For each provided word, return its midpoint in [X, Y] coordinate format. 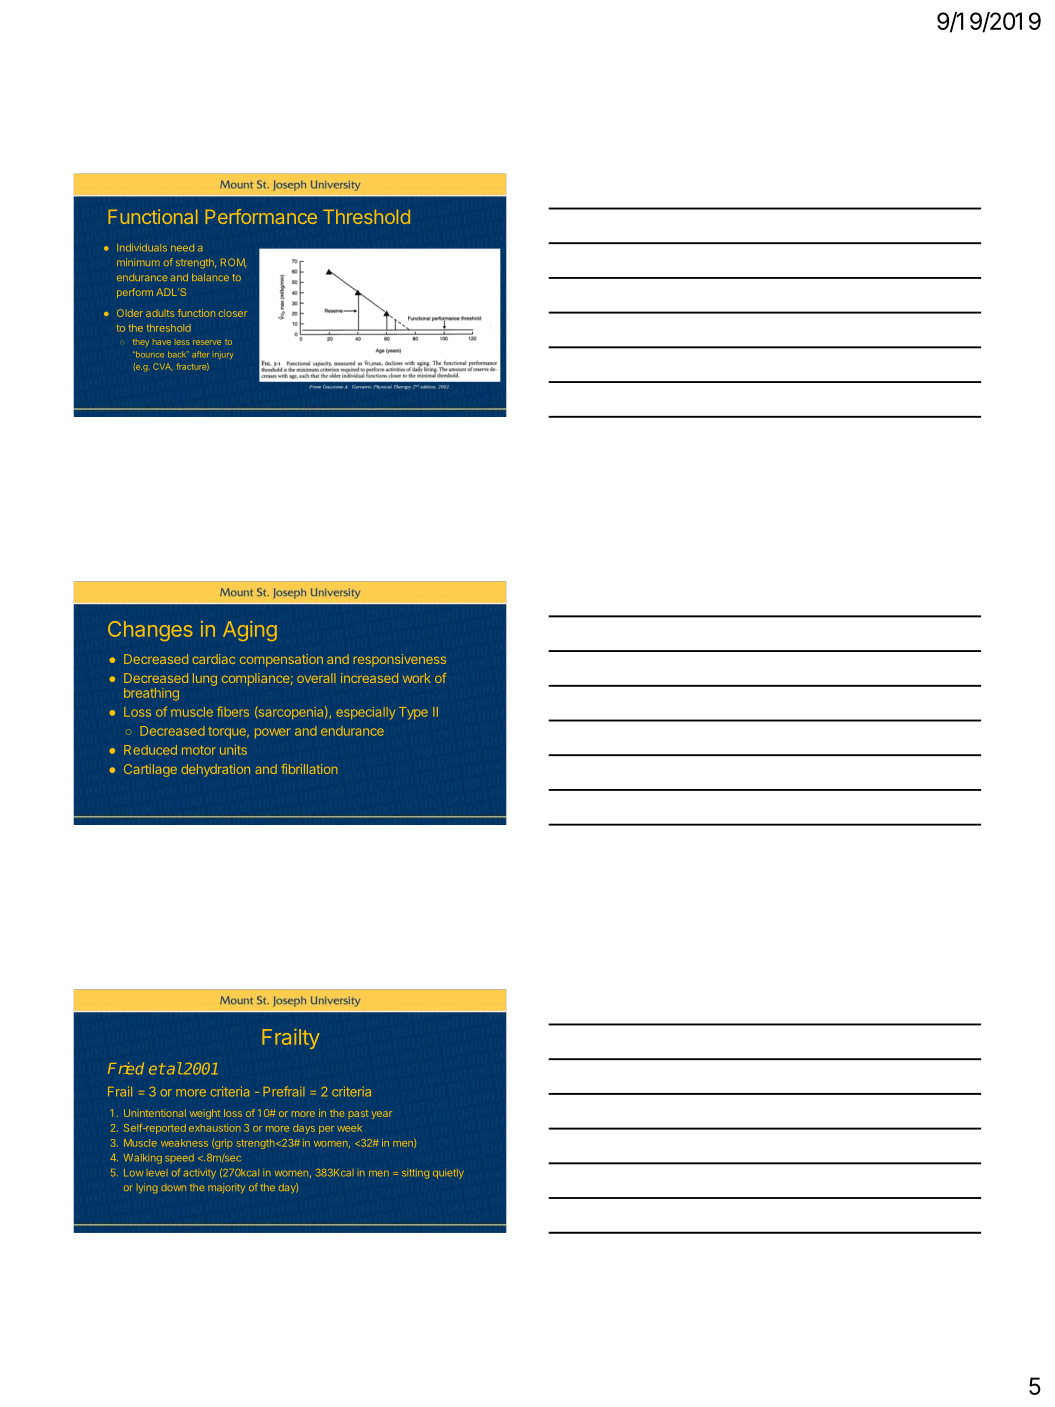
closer [233, 313]
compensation [281, 660]
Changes [150, 631]
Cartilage [150, 770]
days [304, 1129]
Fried [126, 1068]
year [382, 1115]
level [157, 1173]
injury [224, 355]
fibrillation [309, 769]
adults [160, 313]
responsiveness [400, 660]
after [200, 354]
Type [413, 713]
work [417, 678]
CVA [162, 367]
